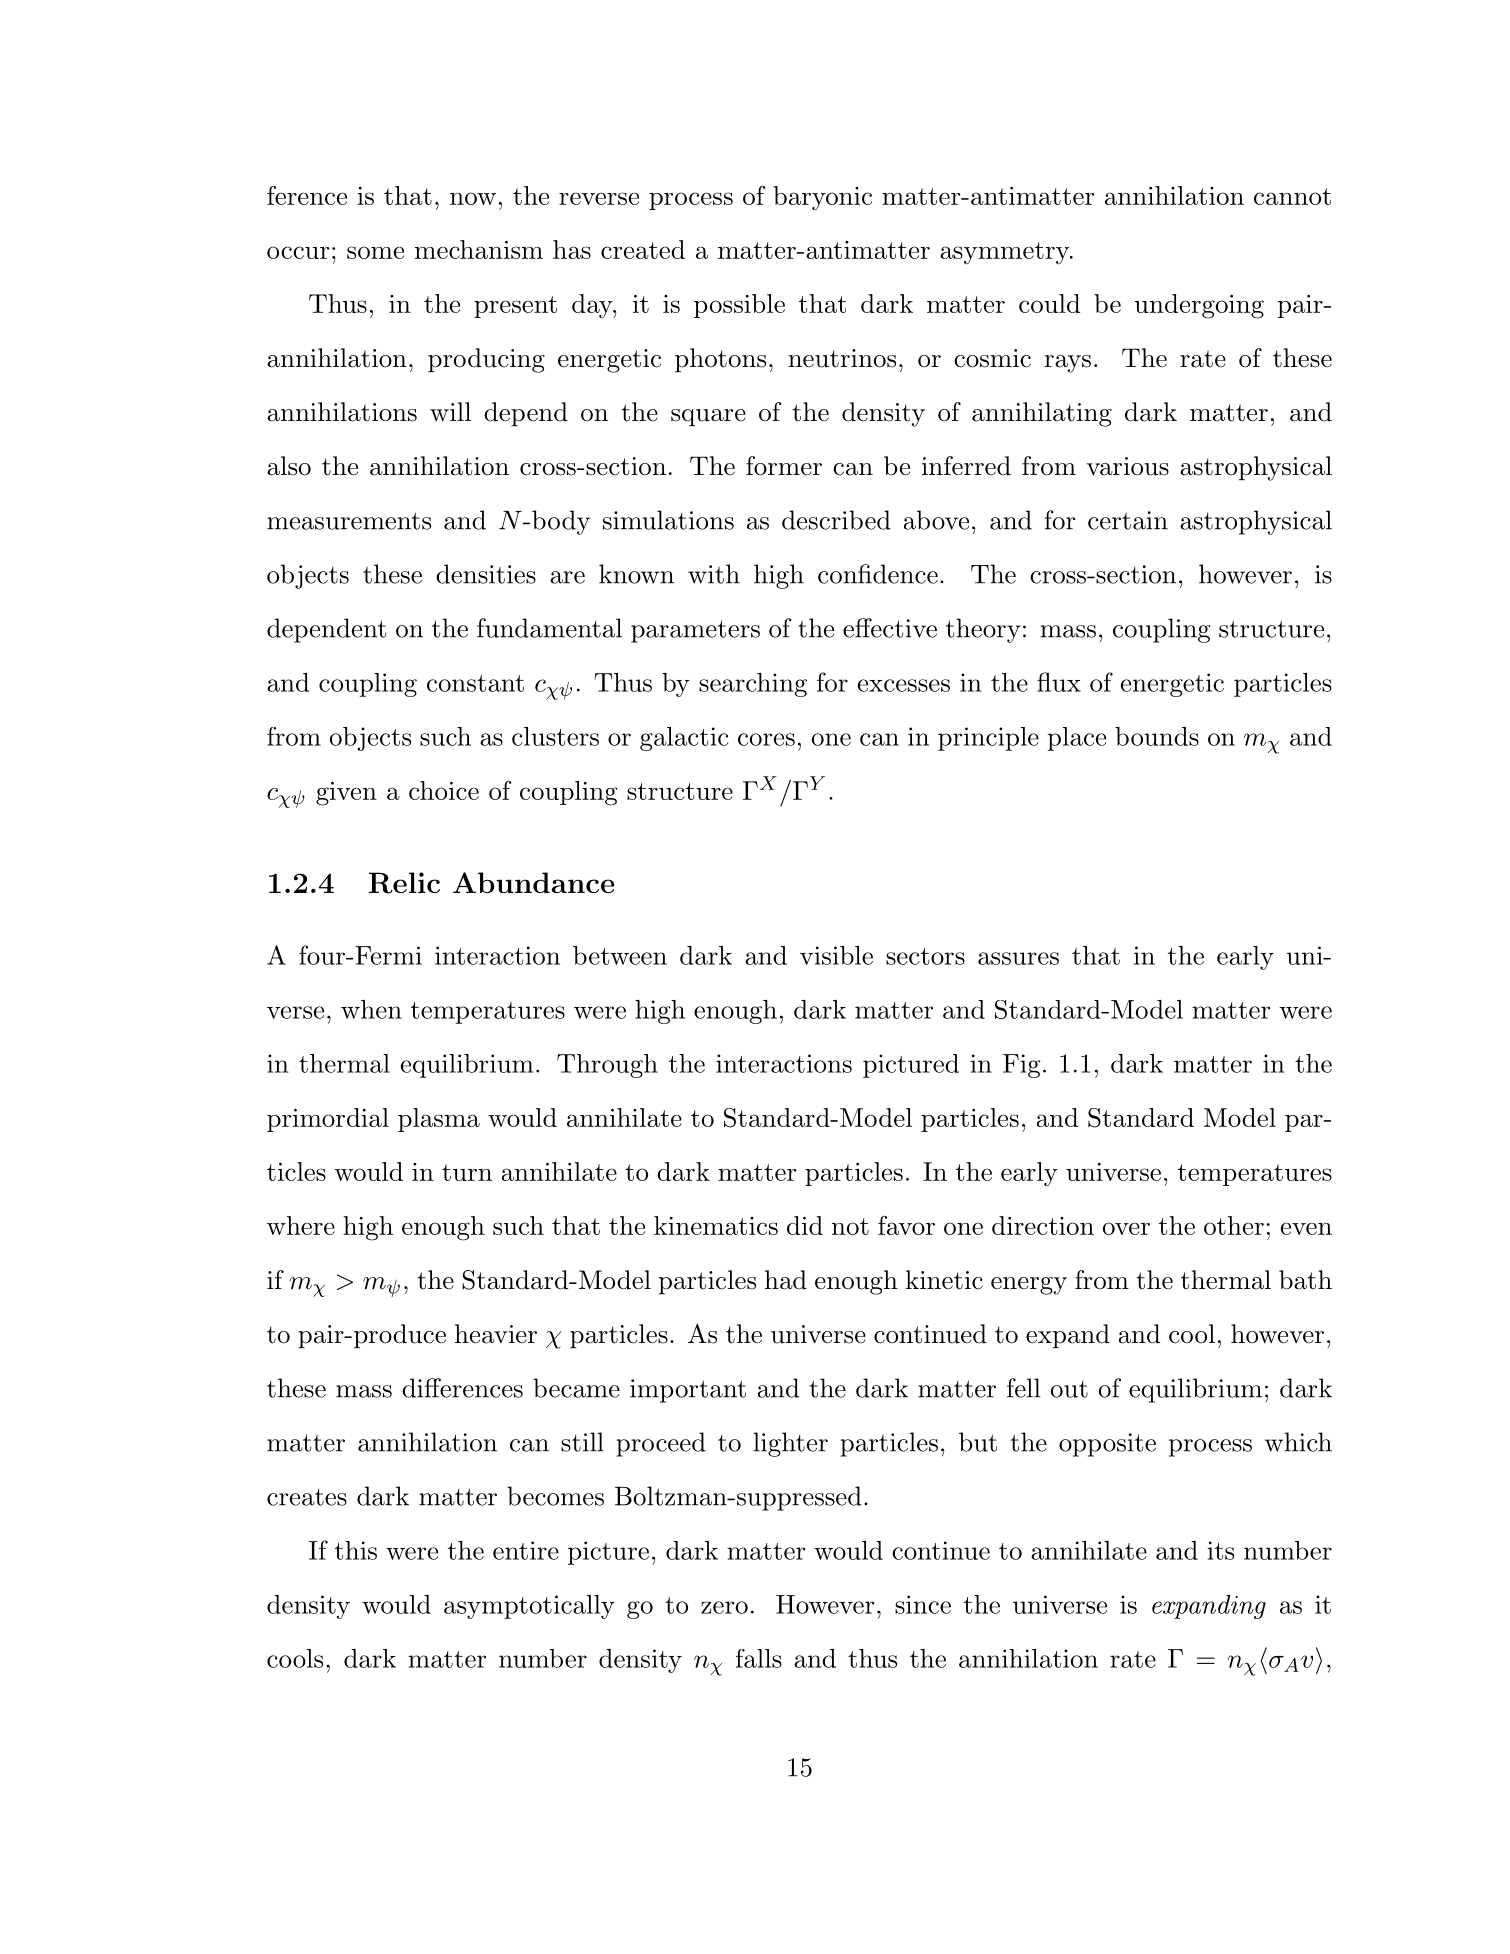 This image has height=1954, width=1510. What do you see at coordinates (1199, 306) in the image?
I see `undergoing` at bounding box center [1199, 306].
